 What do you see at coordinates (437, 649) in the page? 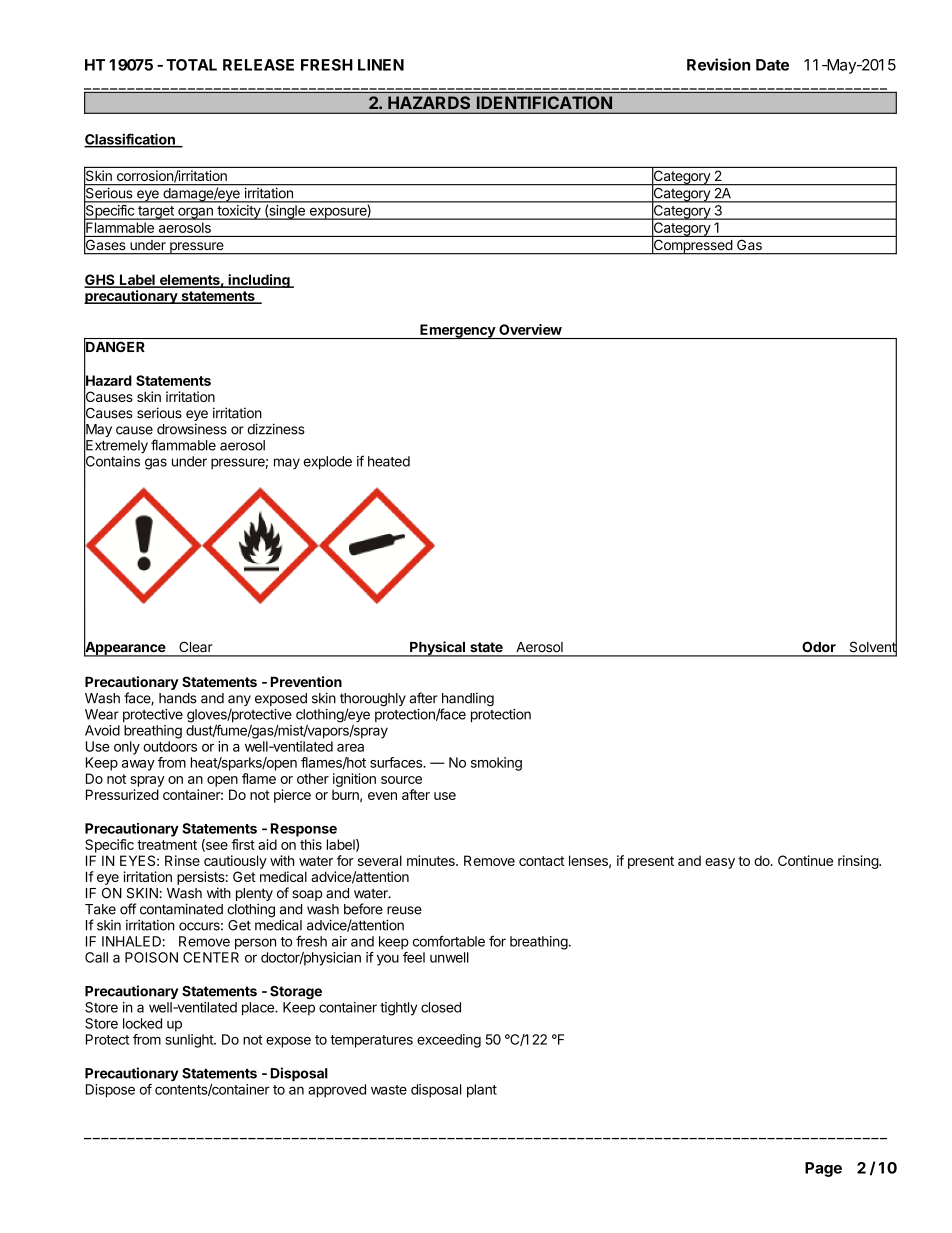
I see `Physical` at bounding box center [437, 649].
